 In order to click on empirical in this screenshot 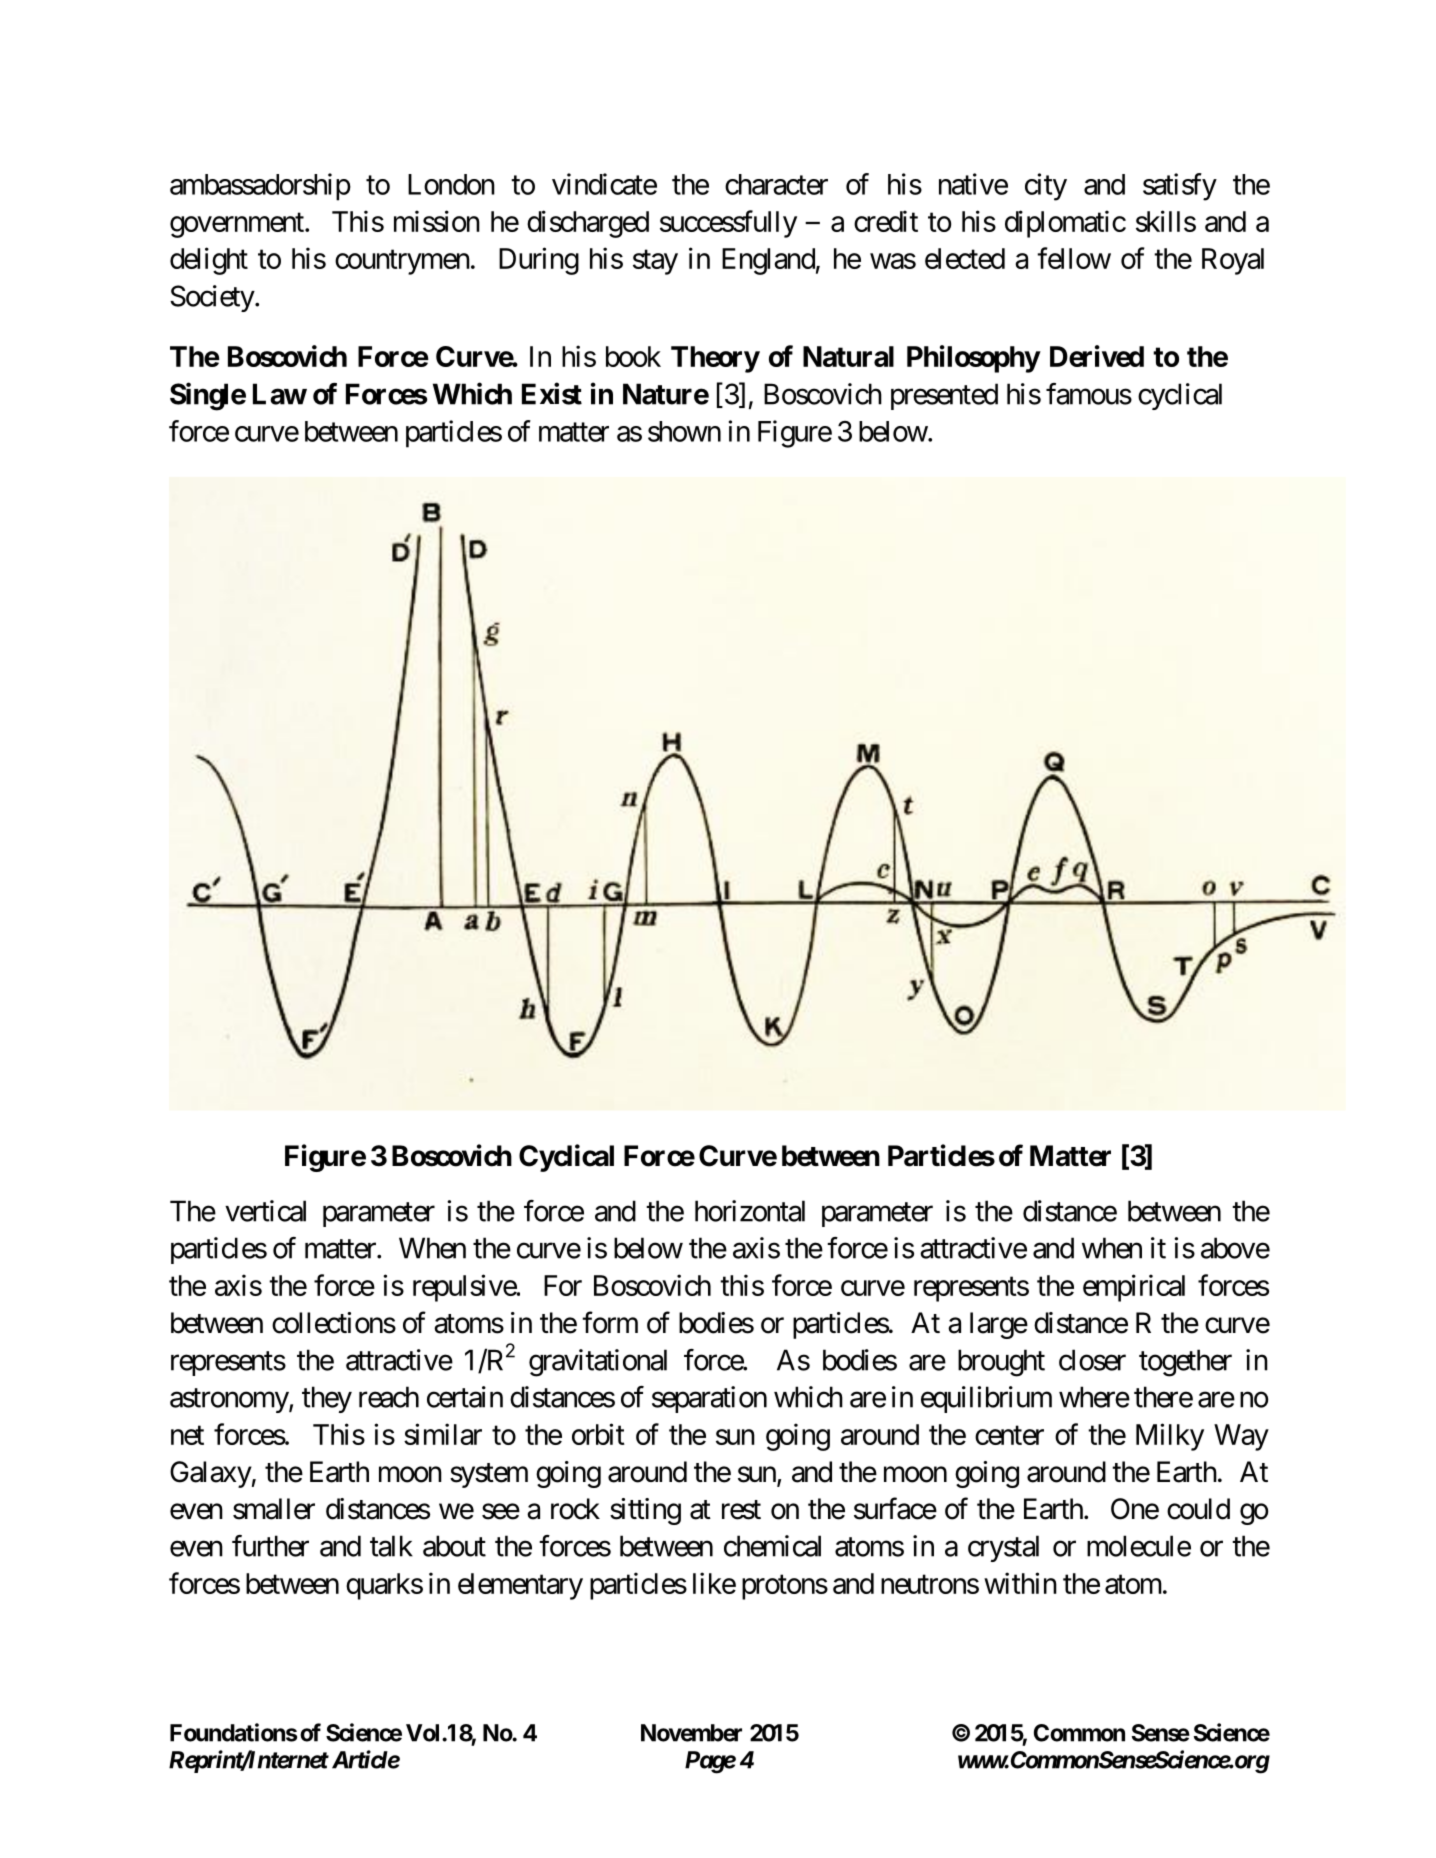, I will do `click(1134, 1288)`.
